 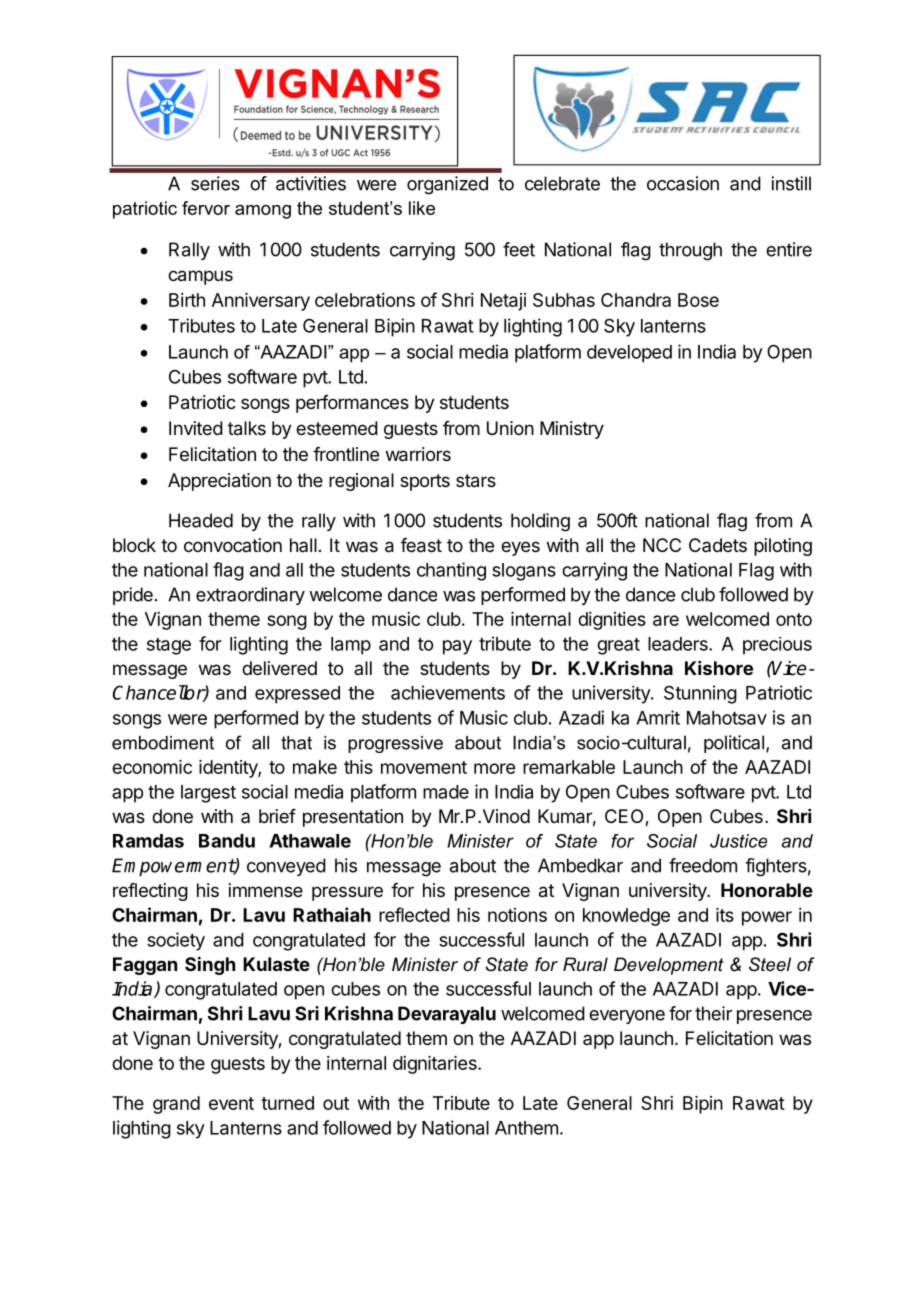 I want to click on largest, so click(x=208, y=794).
